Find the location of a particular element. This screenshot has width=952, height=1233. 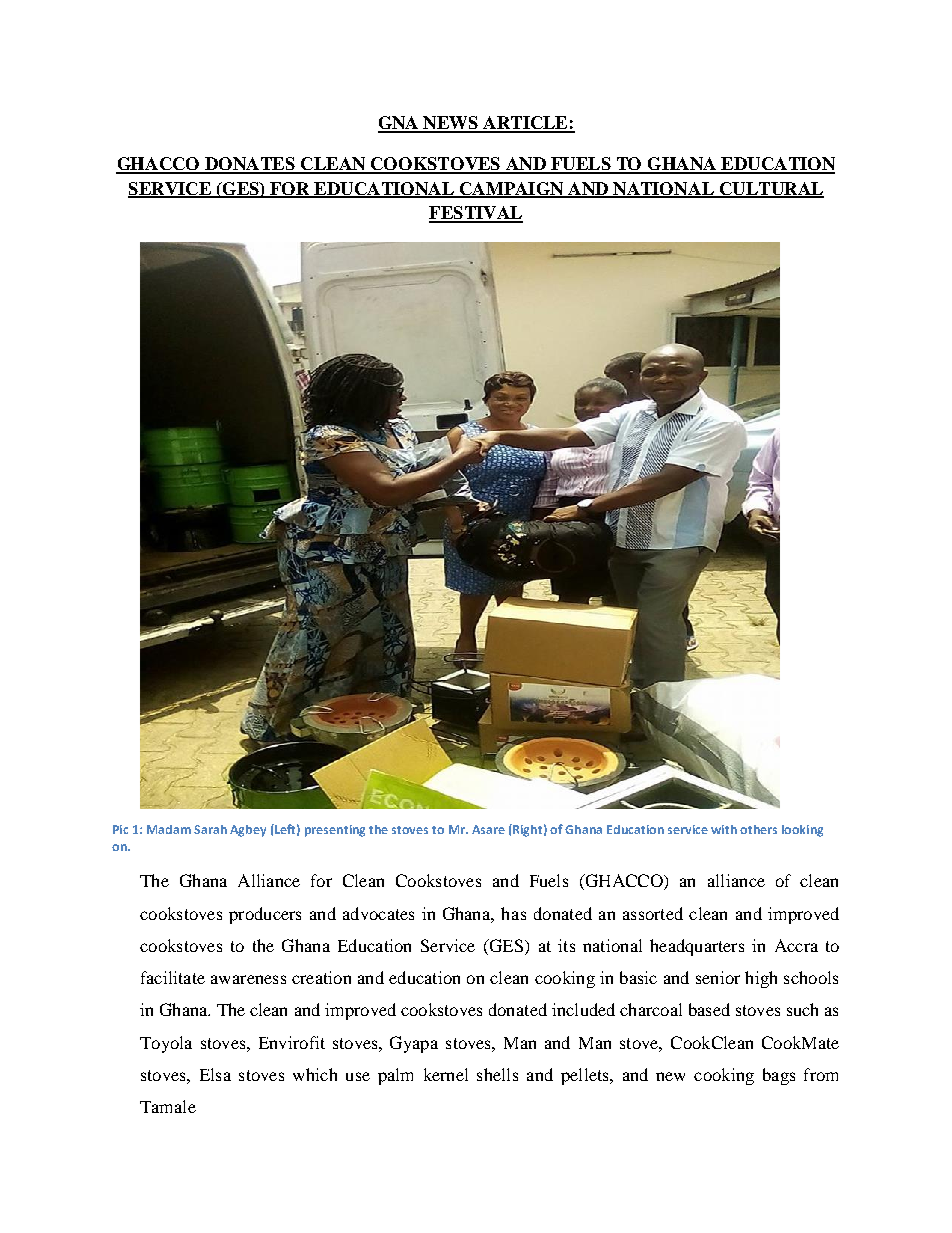

ARTICLE is located at coordinates (525, 124).
